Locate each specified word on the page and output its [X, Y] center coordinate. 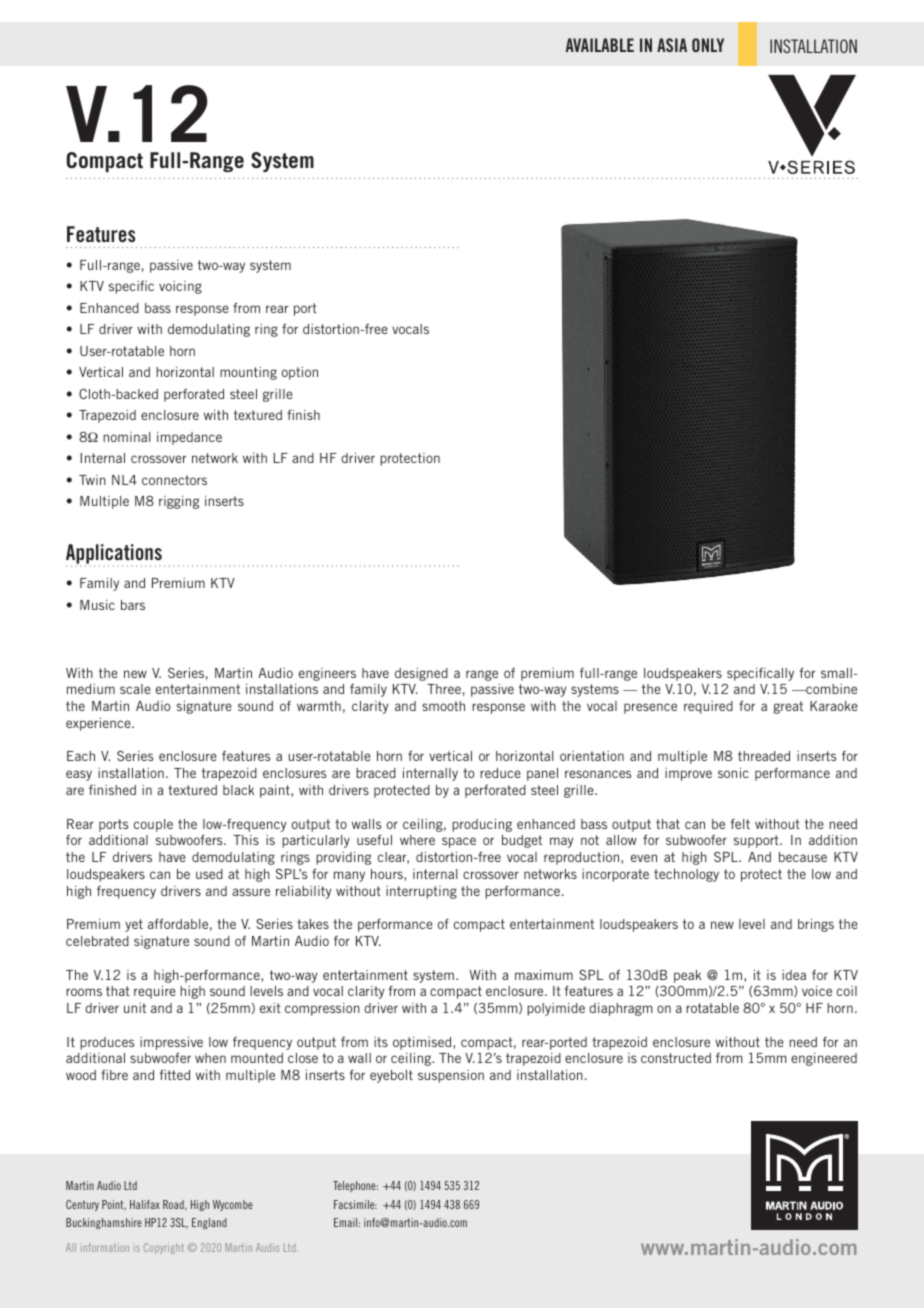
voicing [180, 287]
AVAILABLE [600, 45]
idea [794, 975]
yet [134, 925]
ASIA [672, 45]
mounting [248, 373]
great [788, 707]
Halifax [145, 1204]
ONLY [708, 45]
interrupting [421, 892]
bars [133, 605]
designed [421, 674]
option [300, 373]
